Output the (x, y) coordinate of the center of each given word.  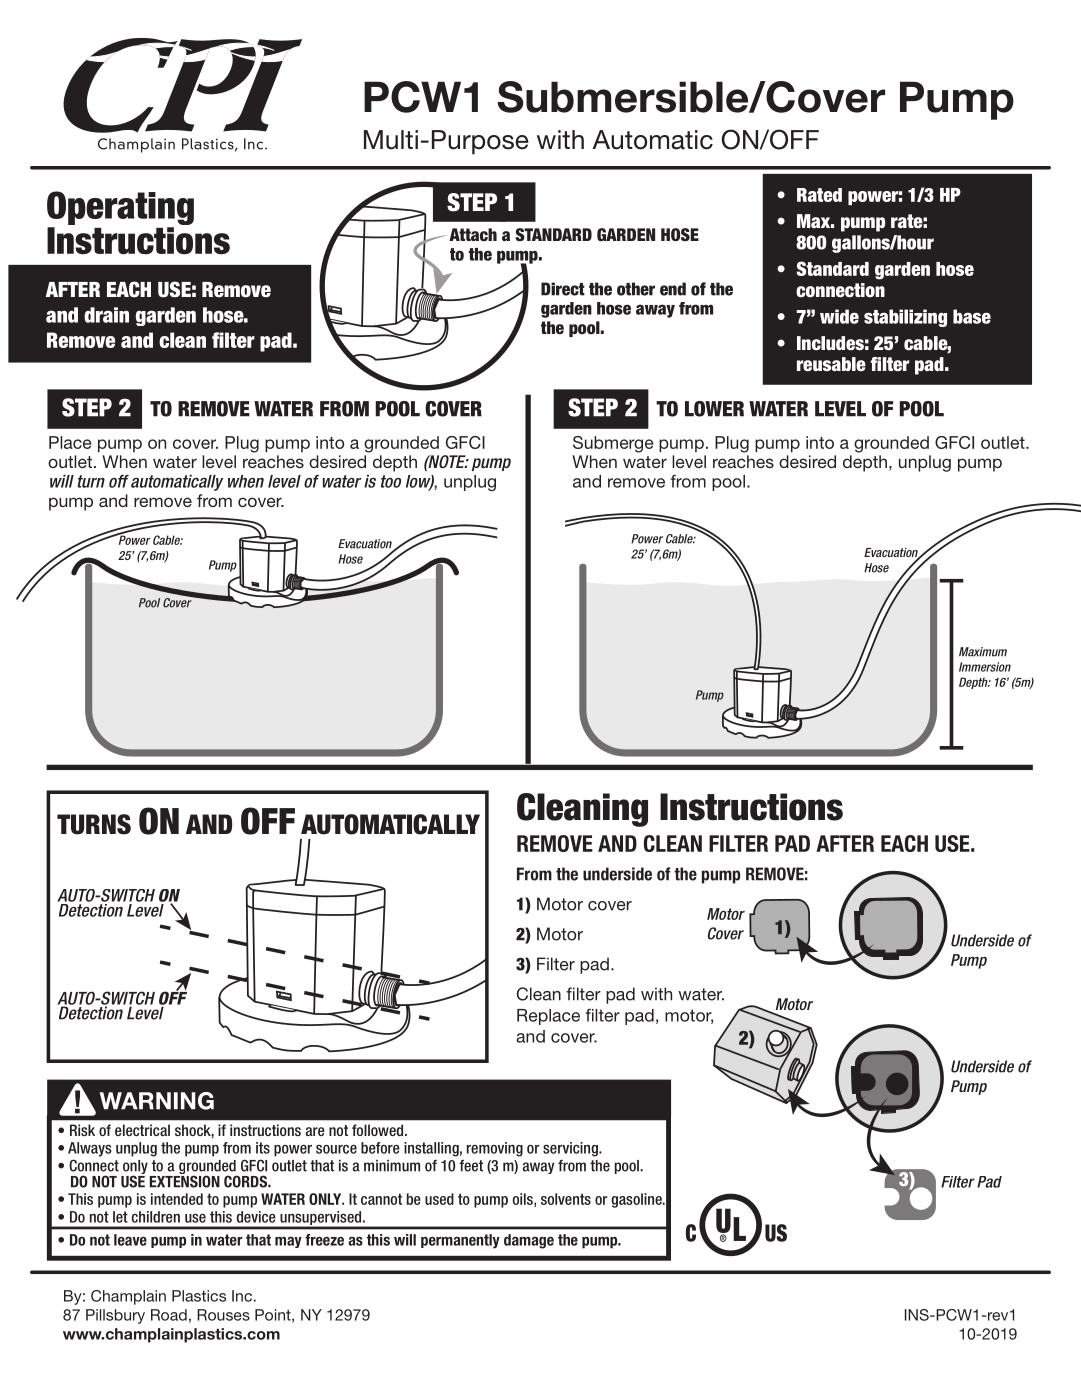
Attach (473, 234)
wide (839, 316)
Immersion (985, 667)
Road (169, 1315)
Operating (120, 209)
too (391, 481)
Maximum (983, 652)
